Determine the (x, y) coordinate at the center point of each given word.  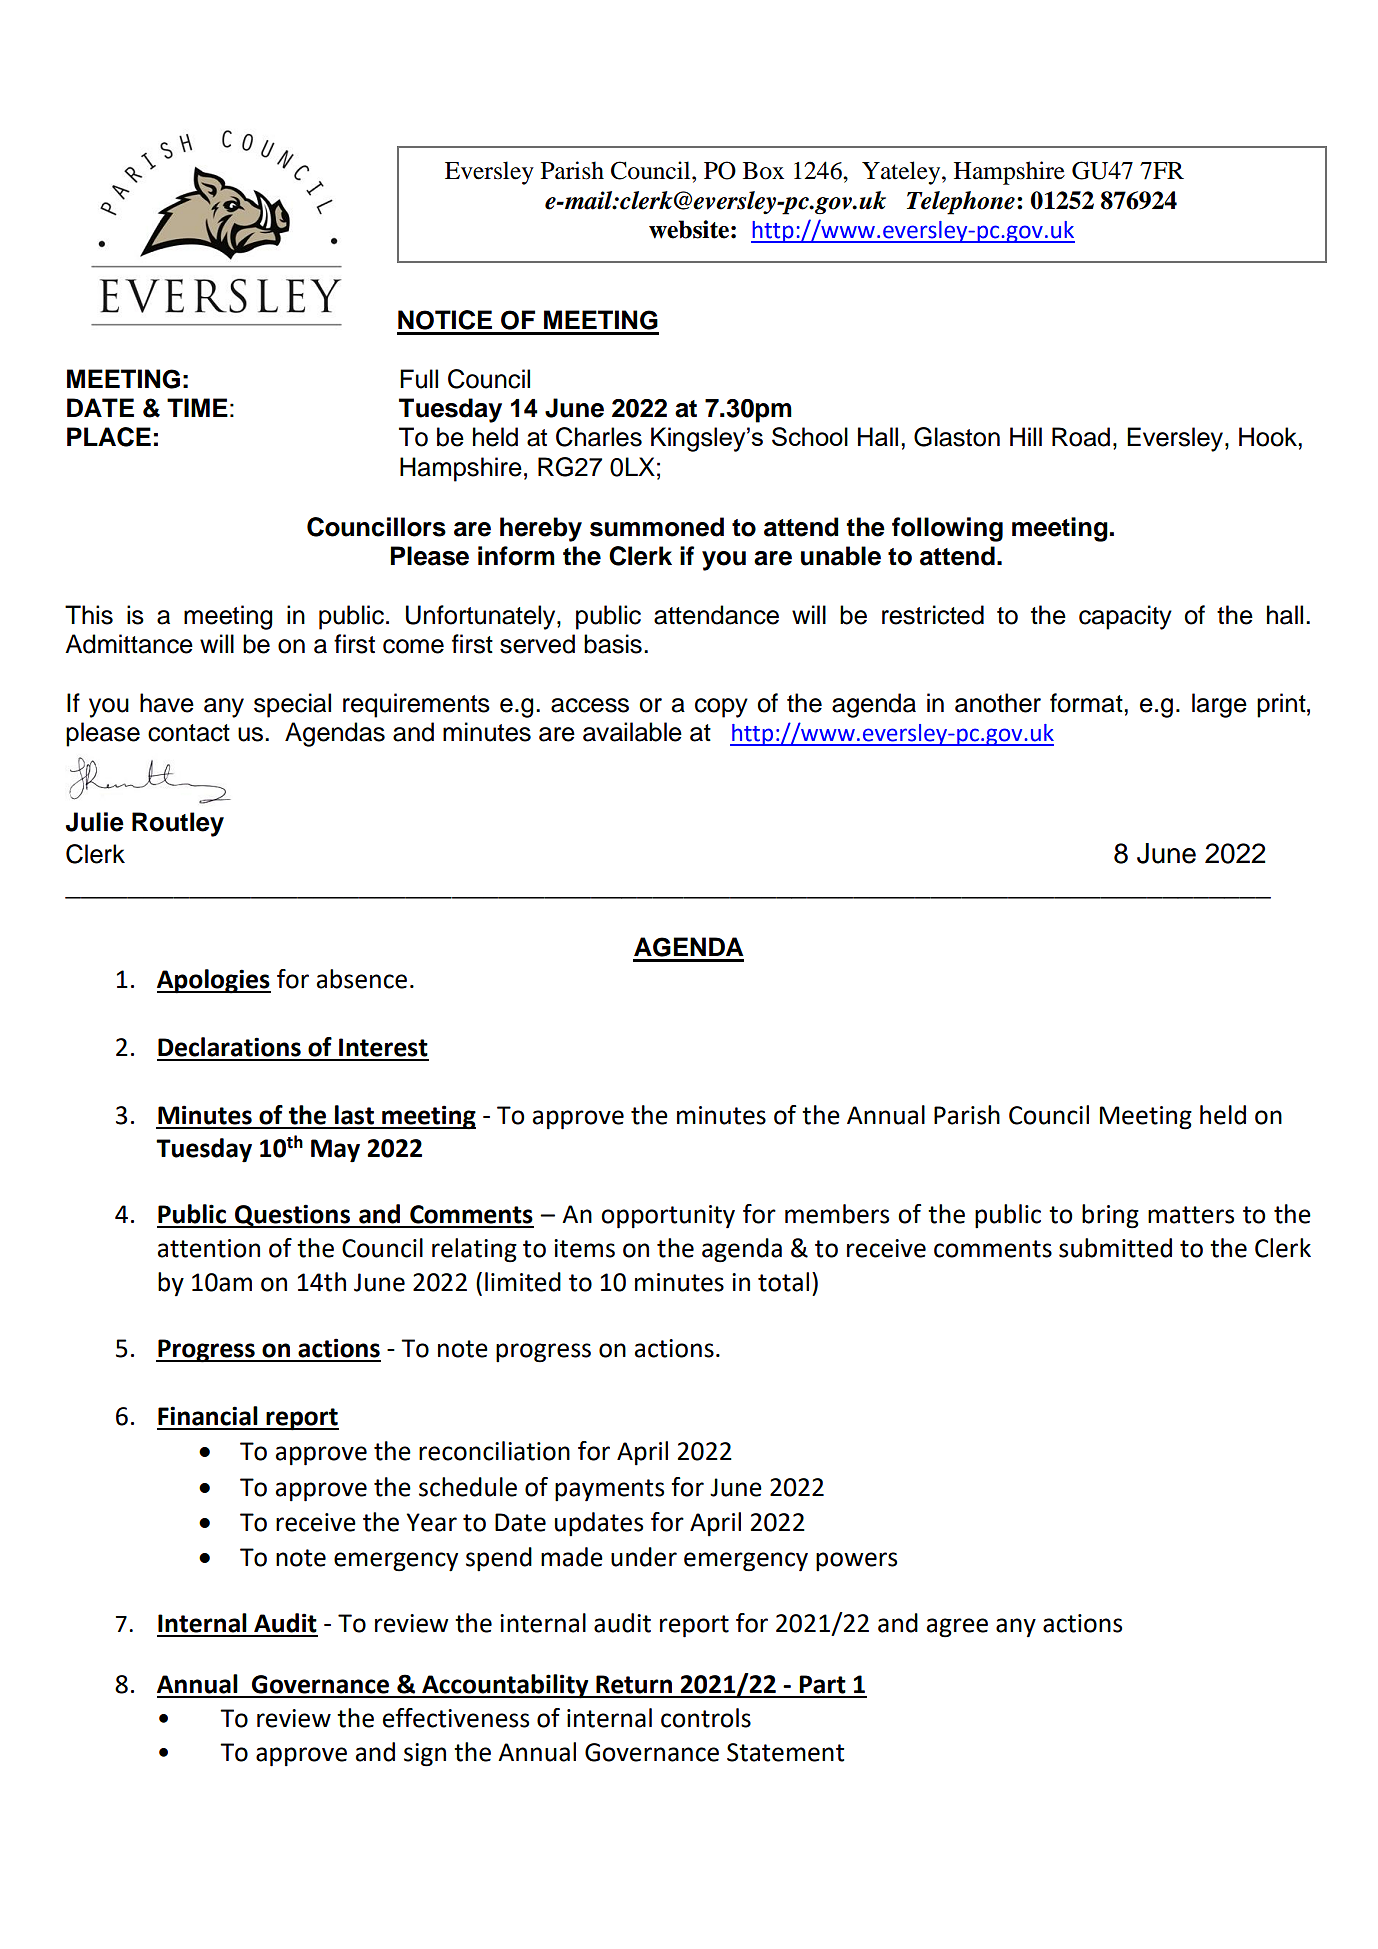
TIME (197, 407)
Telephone (961, 203)
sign (425, 1755)
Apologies (214, 981)
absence (362, 979)
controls (706, 1718)
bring (1110, 1216)
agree (957, 1628)
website (689, 229)
